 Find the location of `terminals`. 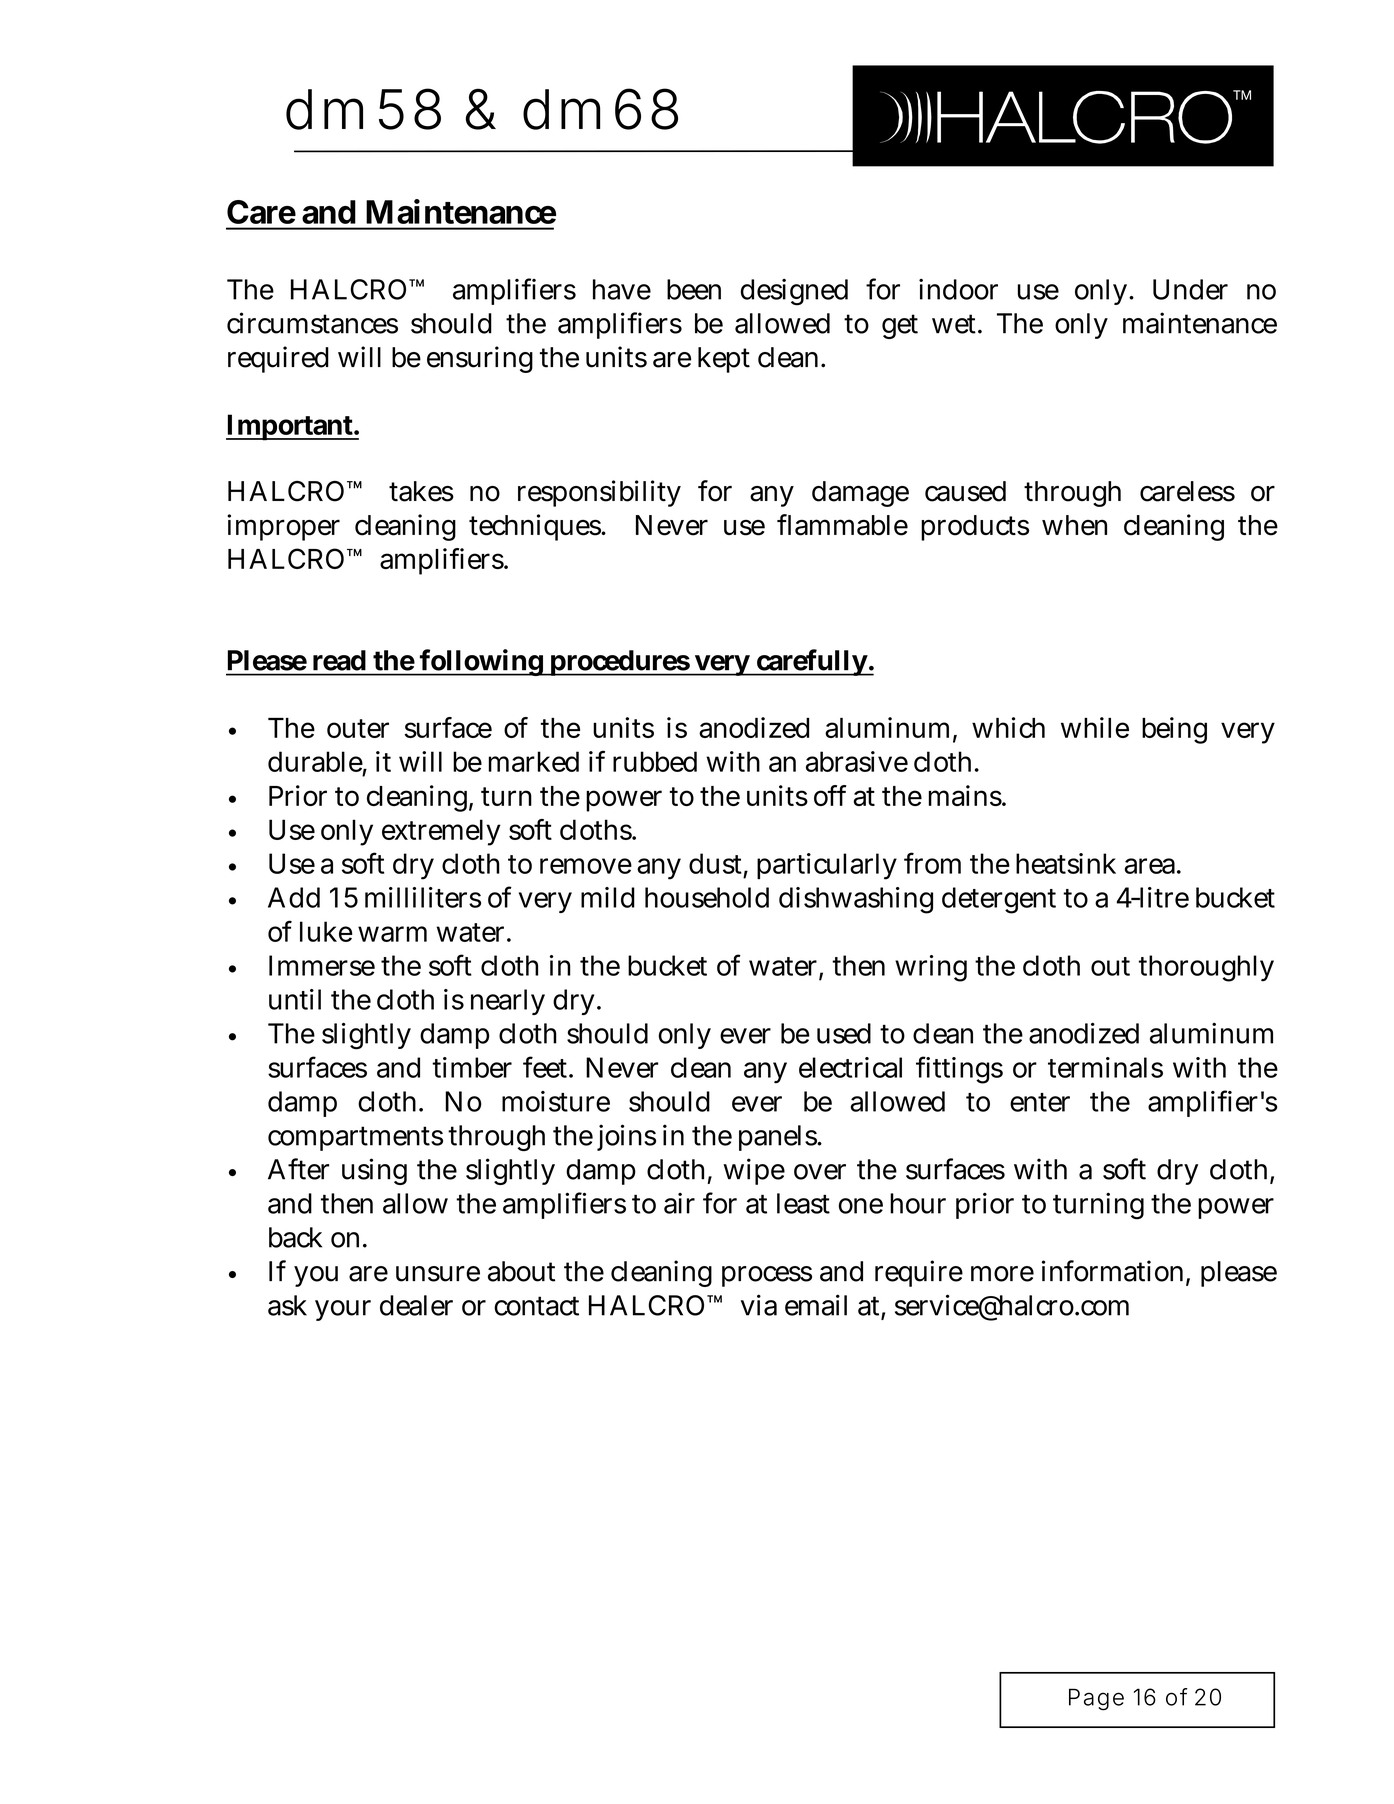

terminals is located at coordinates (1105, 1067).
